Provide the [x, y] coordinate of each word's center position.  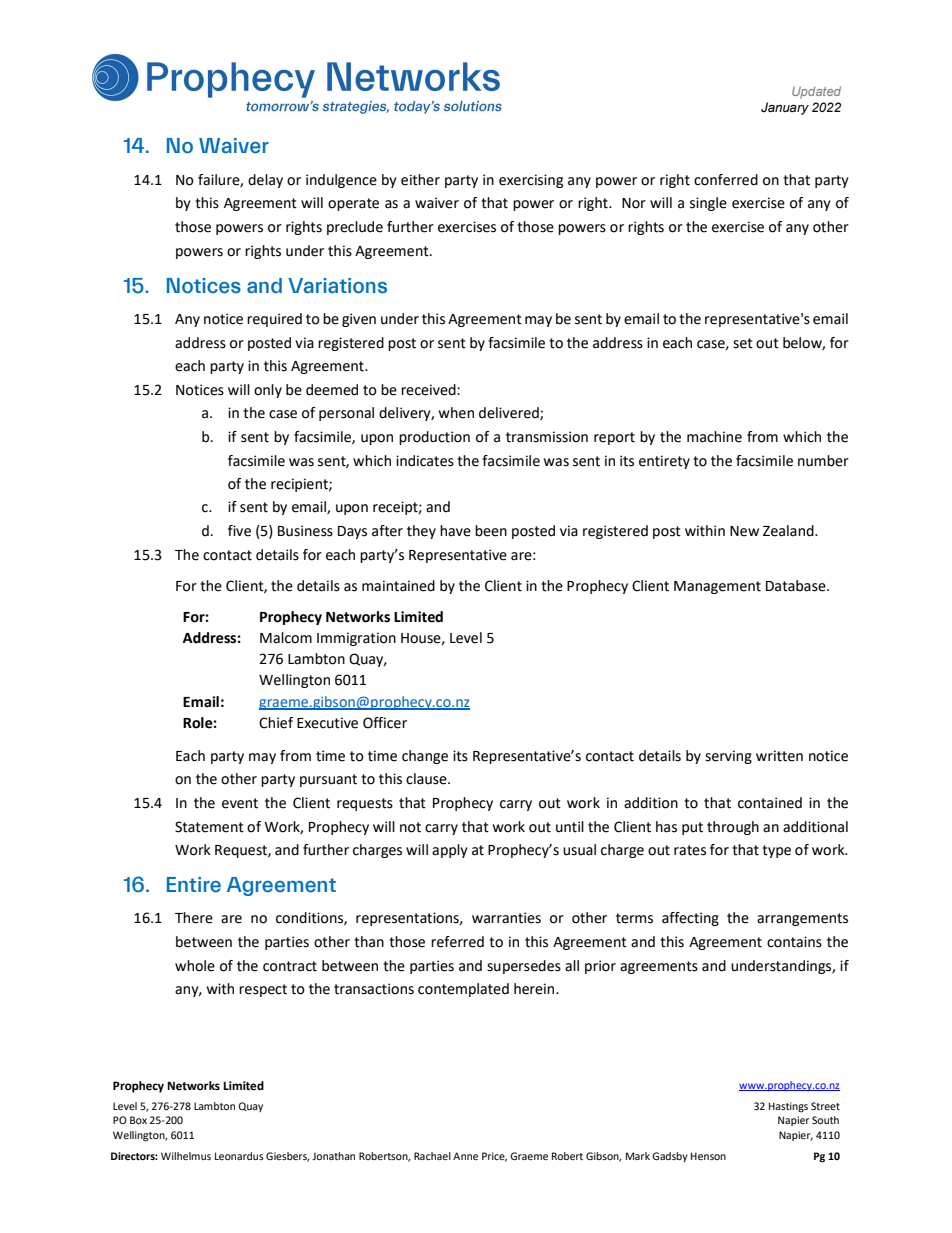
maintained [398, 586]
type [776, 851]
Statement [209, 827]
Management [717, 587]
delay [265, 181]
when [456, 413]
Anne [465, 1156]
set [743, 343]
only [268, 391]
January [785, 108]
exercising [531, 181]
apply [450, 851]
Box [138, 1120]
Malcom [286, 638]
